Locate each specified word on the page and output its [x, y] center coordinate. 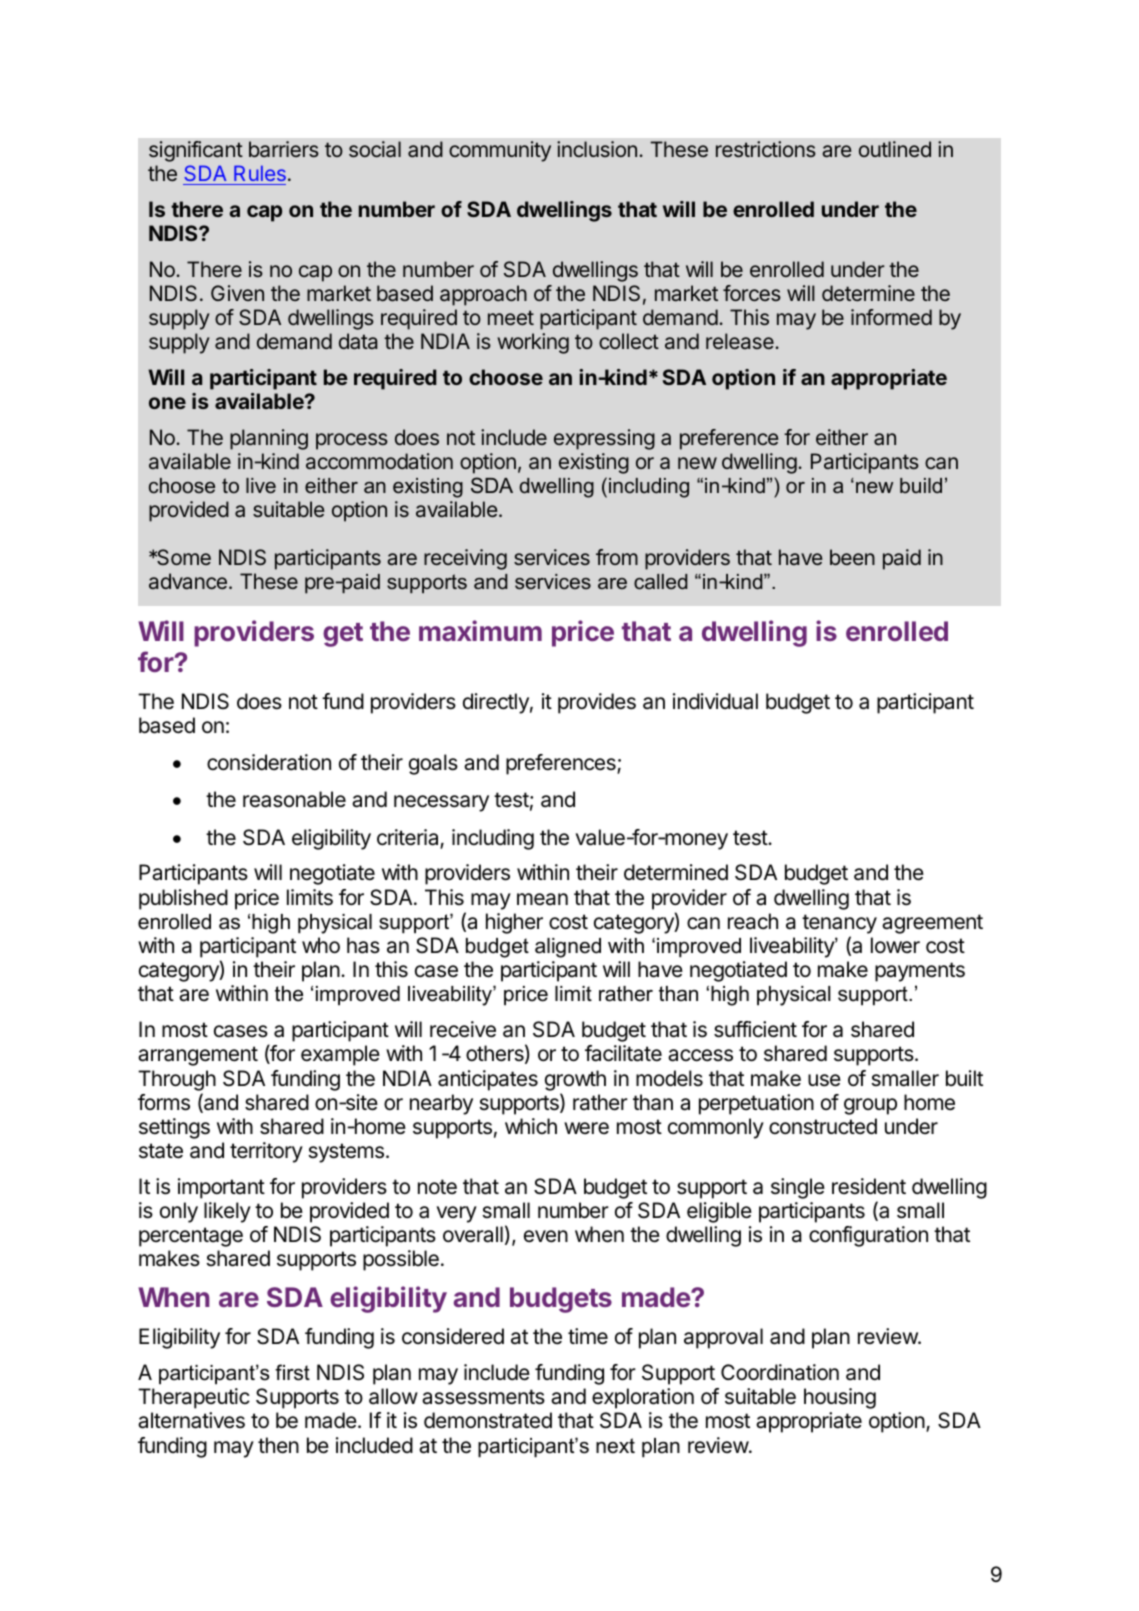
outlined [895, 149]
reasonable [294, 799]
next [615, 1446]
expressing [604, 439]
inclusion [597, 149]
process [352, 441]
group [870, 1106]
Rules [260, 173]
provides [597, 703]
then [278, 1445]
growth [575, 1080]
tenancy [839, 924]
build [921, 485]
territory [266, 1152]
